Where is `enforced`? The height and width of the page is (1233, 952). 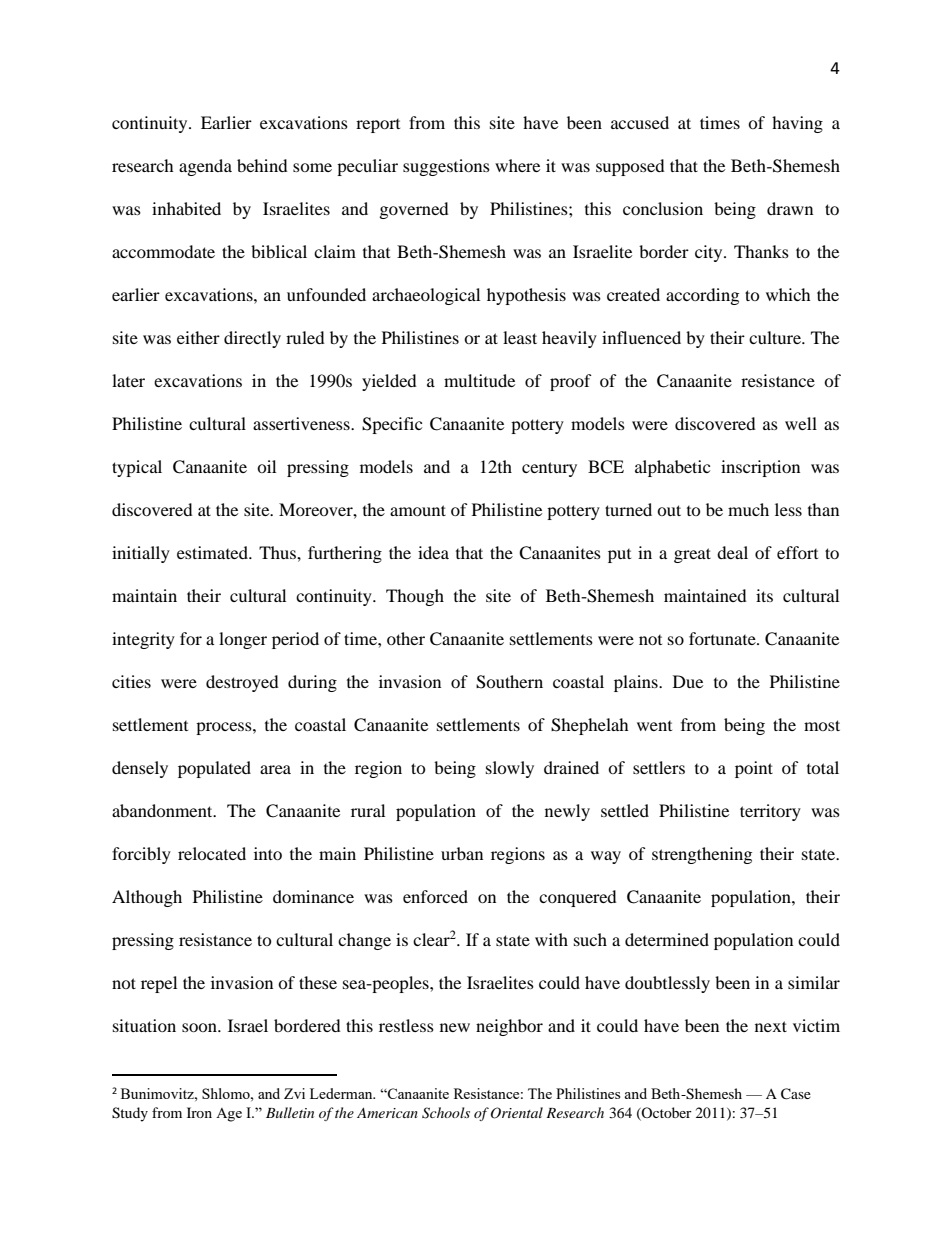
enforced is located at coordinates (435, 896).
